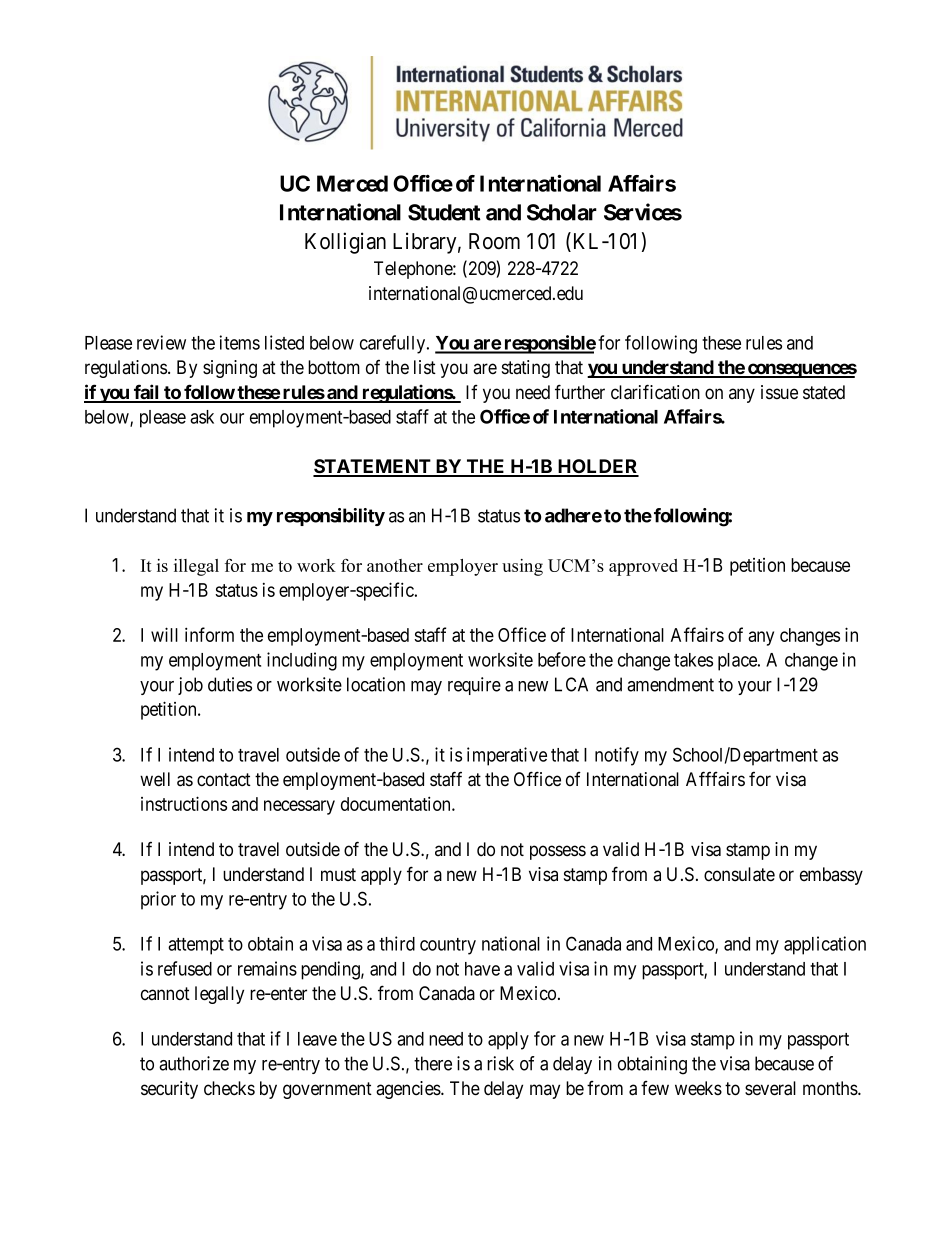 Image resolution: width=952 pixels, height=1233 pixels. I want to click on Scholar, so click(562, 212).
